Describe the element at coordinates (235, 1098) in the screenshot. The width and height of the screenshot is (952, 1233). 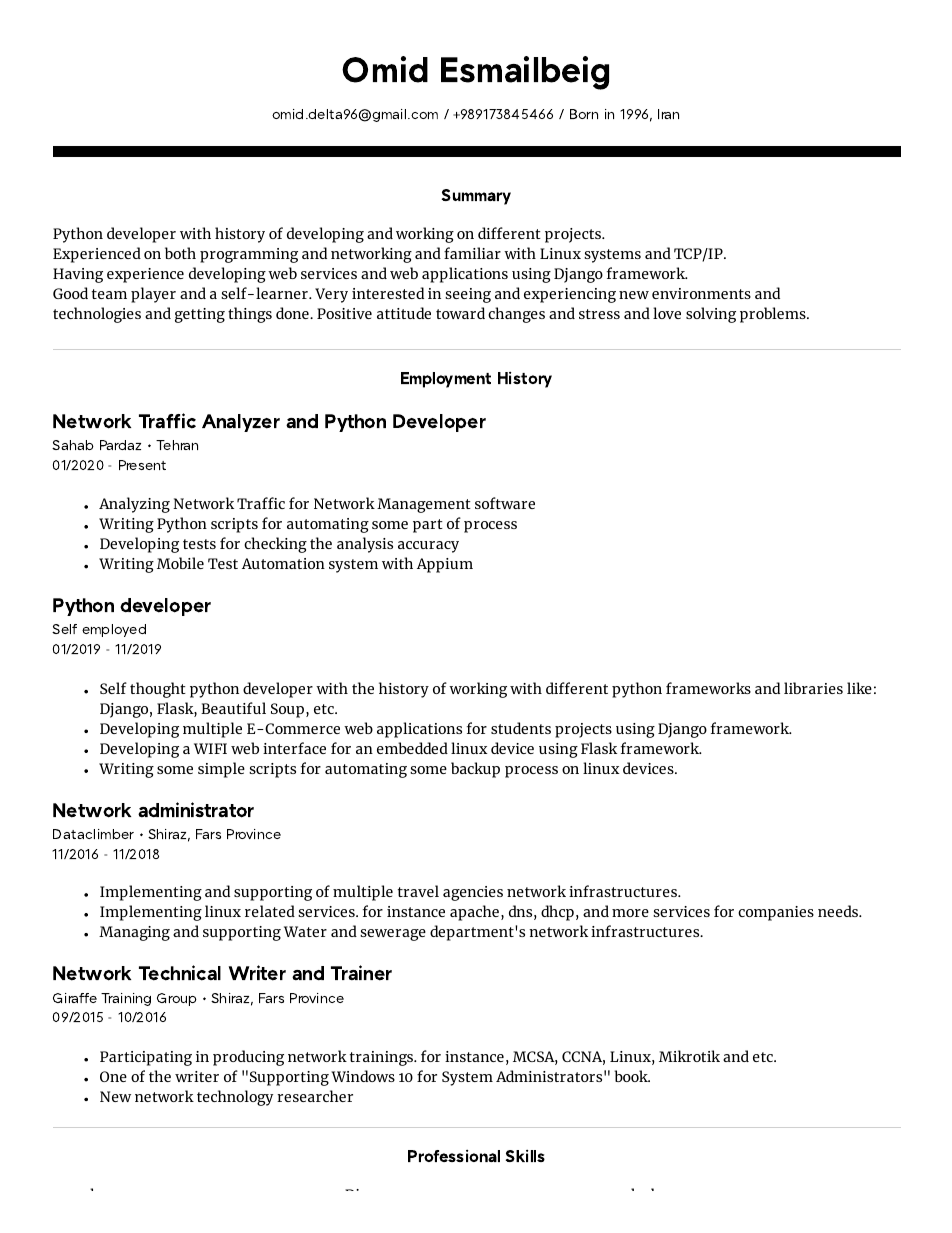
I see `technology` at that location.
